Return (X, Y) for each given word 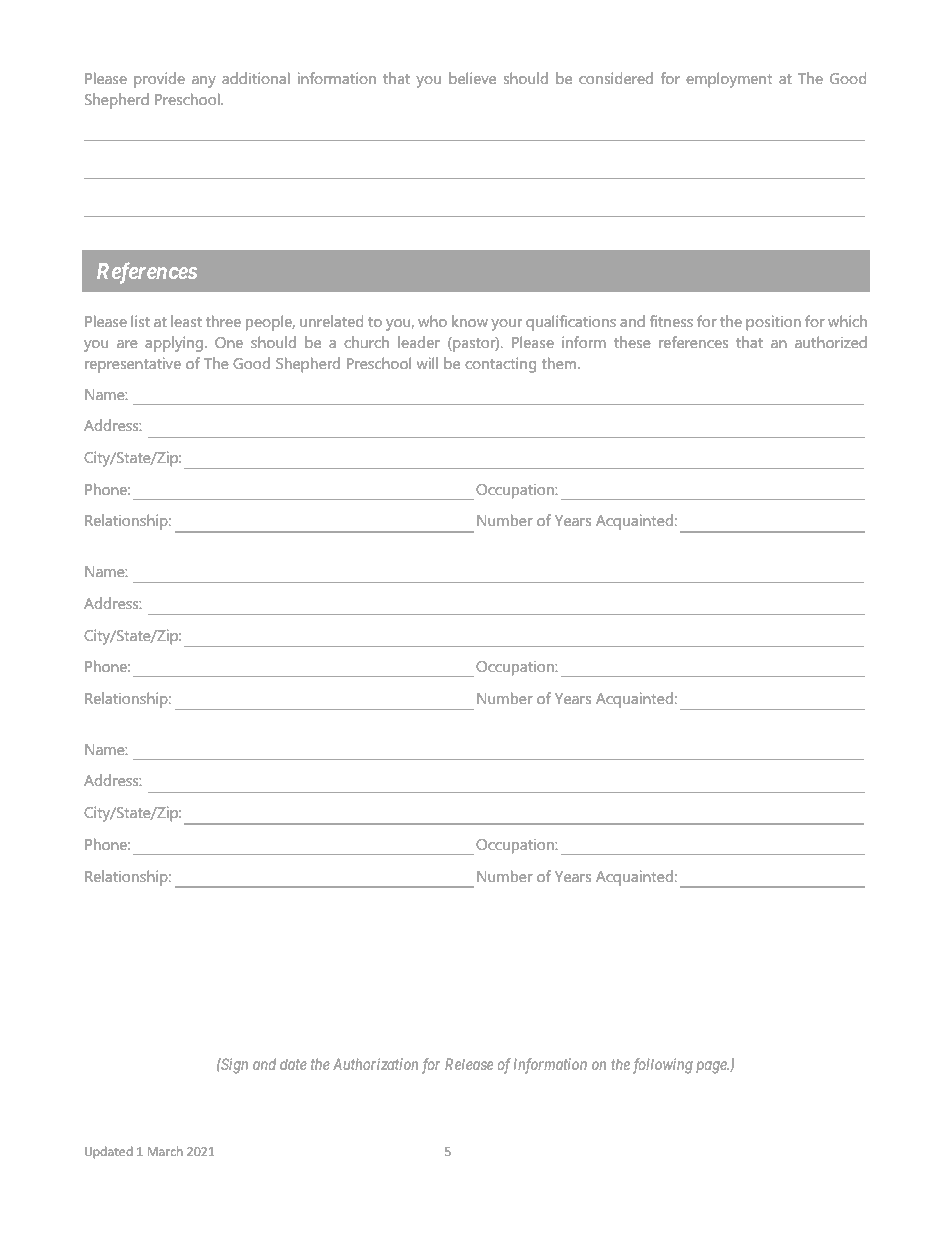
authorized (831, 342)
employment (729, 80)
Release (469, 1064)
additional (256, 78)
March (165, 1151)
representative (133, 365)
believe (472, 78)
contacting (500, 365)
